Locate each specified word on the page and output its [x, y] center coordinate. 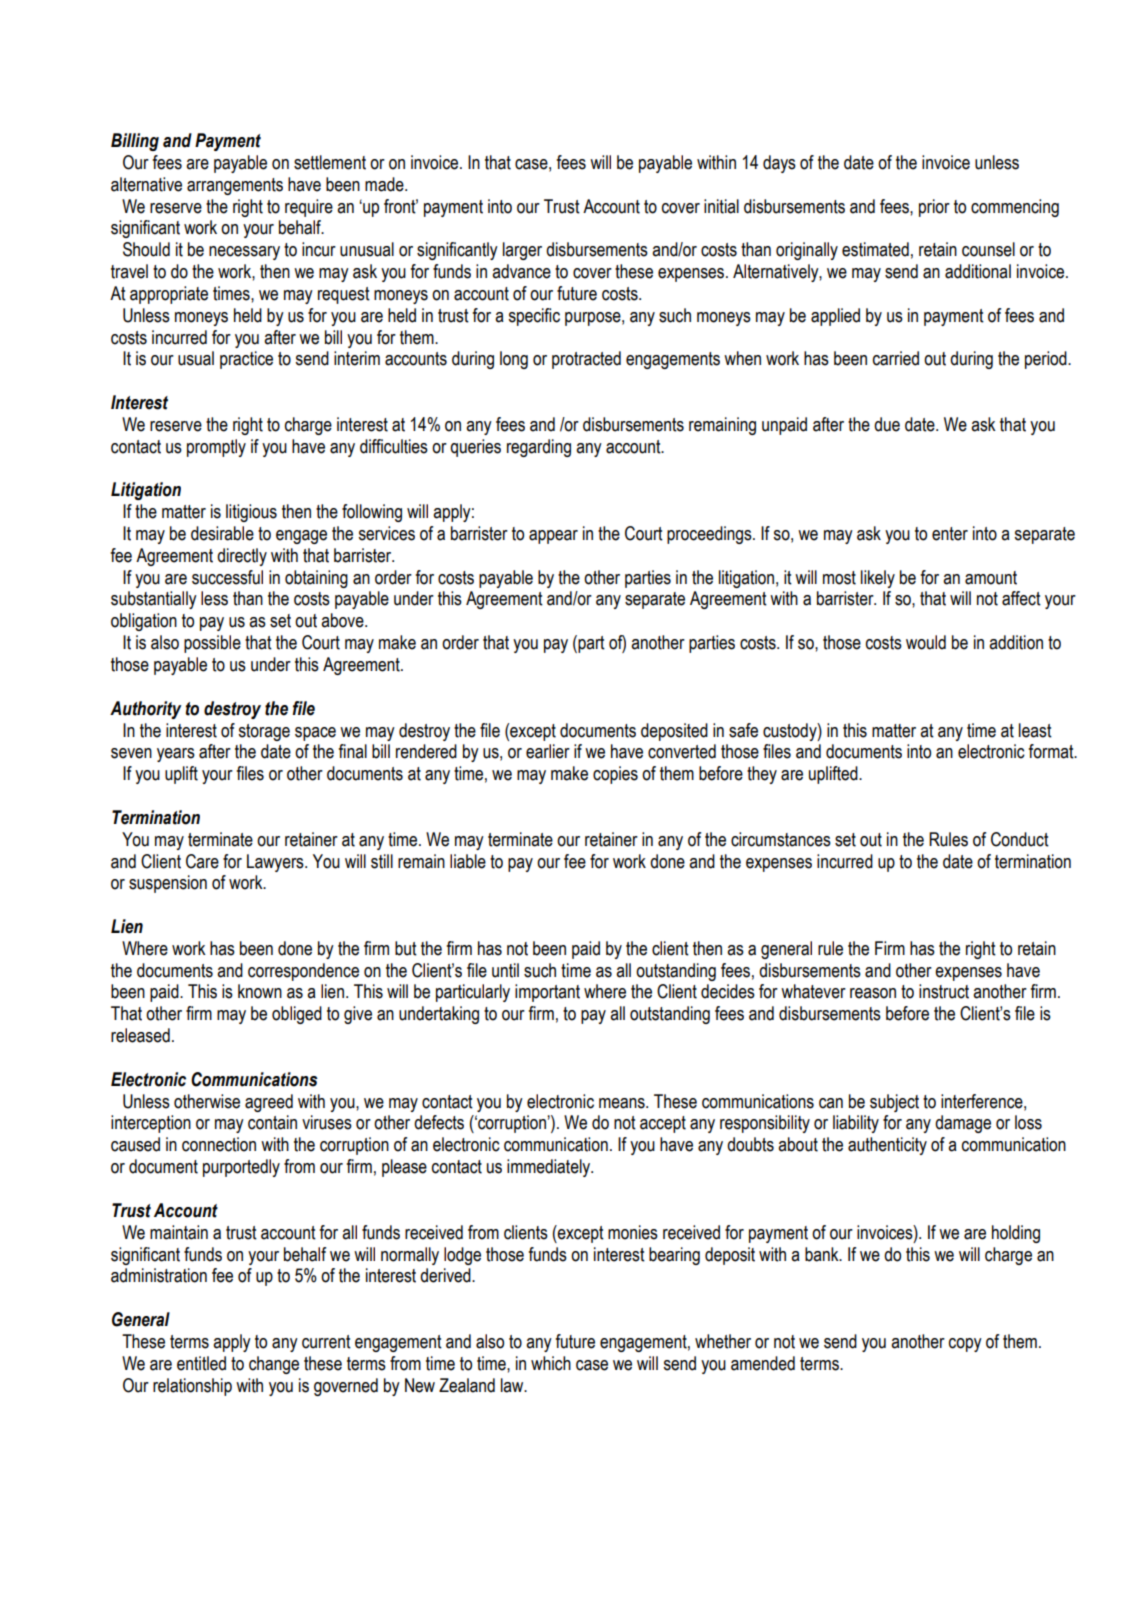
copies [615, 775]
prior [934, 208]
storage [264, 732]
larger [522, 251]
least [1035, 730]
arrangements [235, 186]
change [274, 1365]
